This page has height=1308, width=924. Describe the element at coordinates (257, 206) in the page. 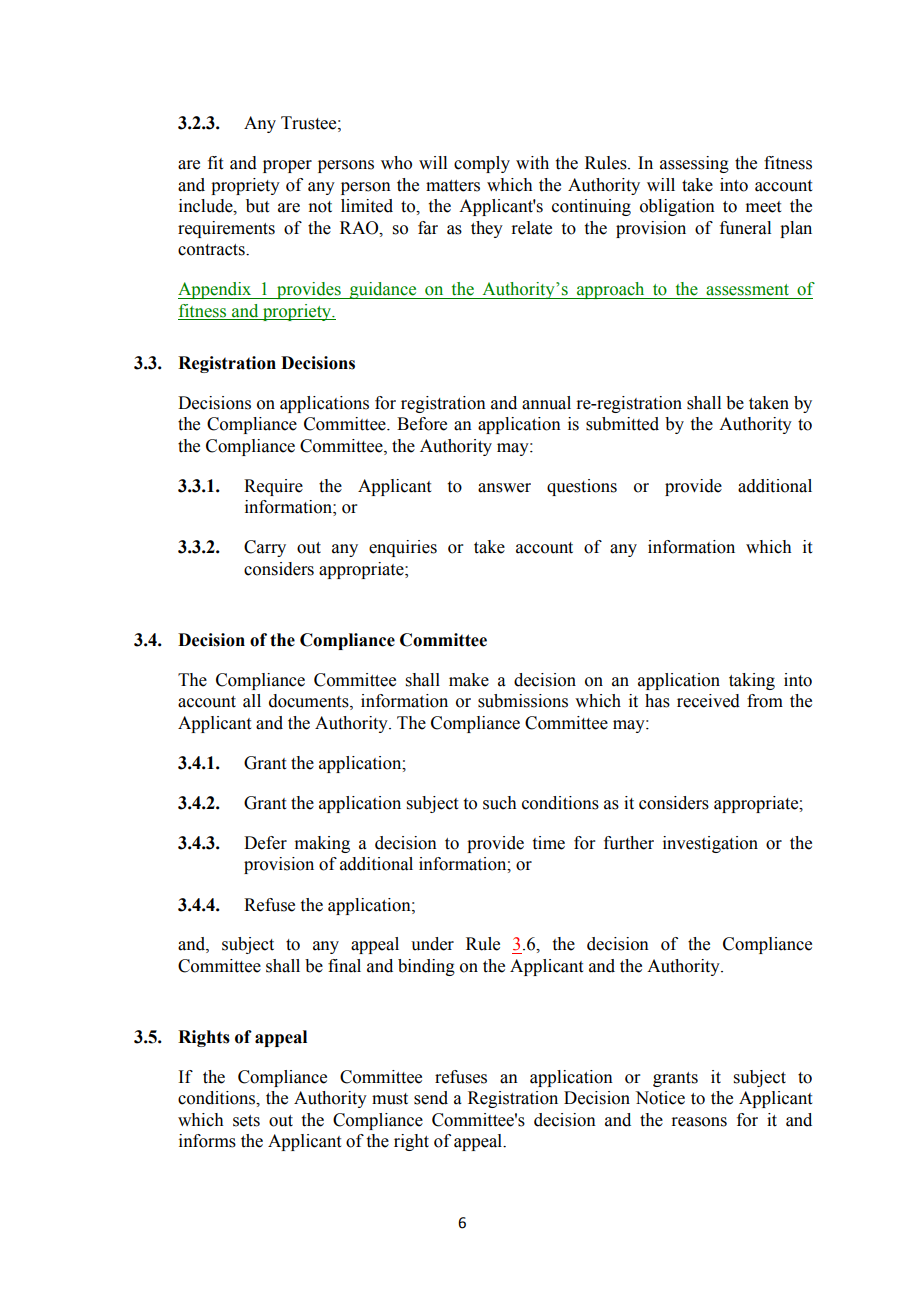

I see `but` at that location.
